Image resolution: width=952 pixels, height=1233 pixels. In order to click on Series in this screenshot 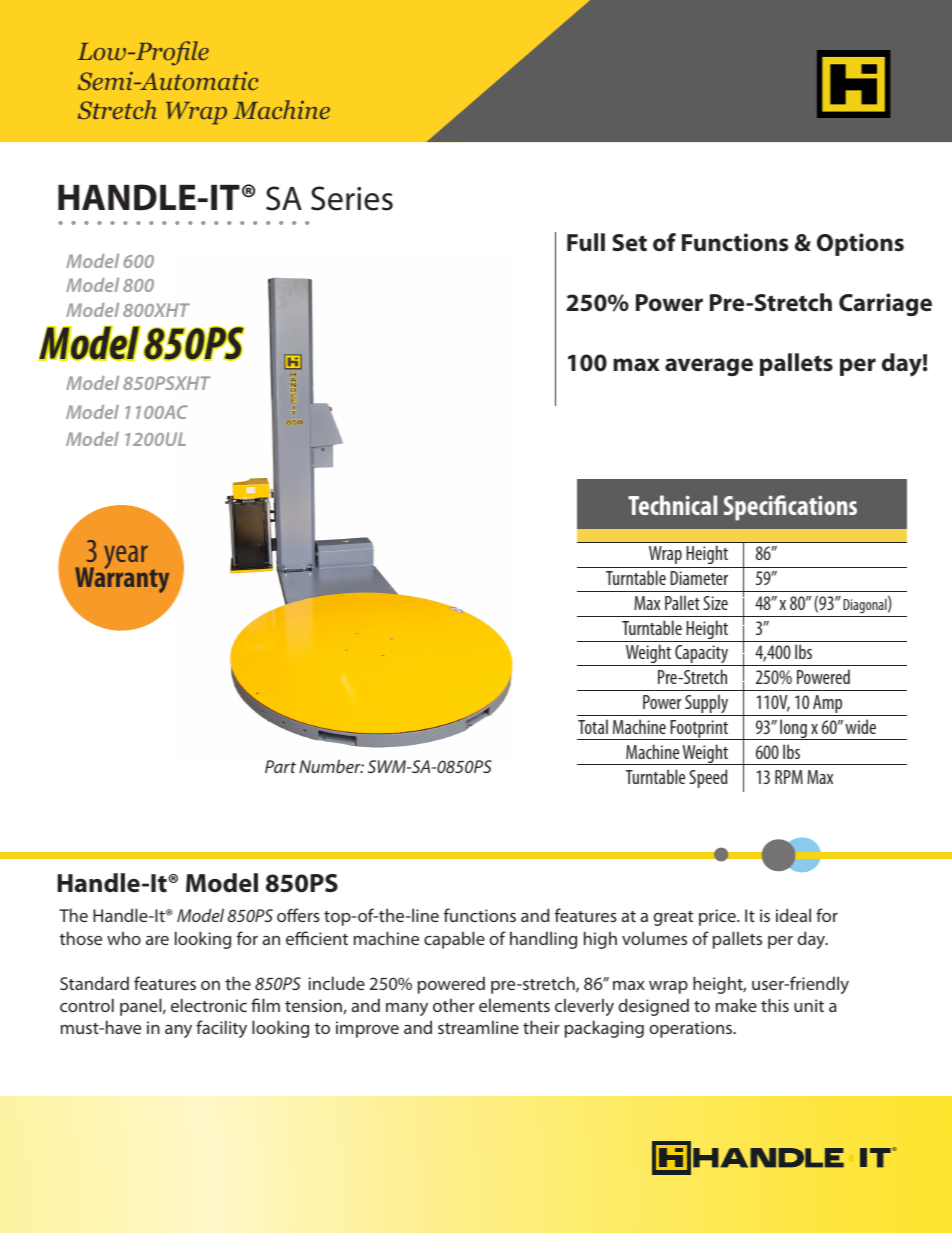, I will do `click(352, 198)`.
